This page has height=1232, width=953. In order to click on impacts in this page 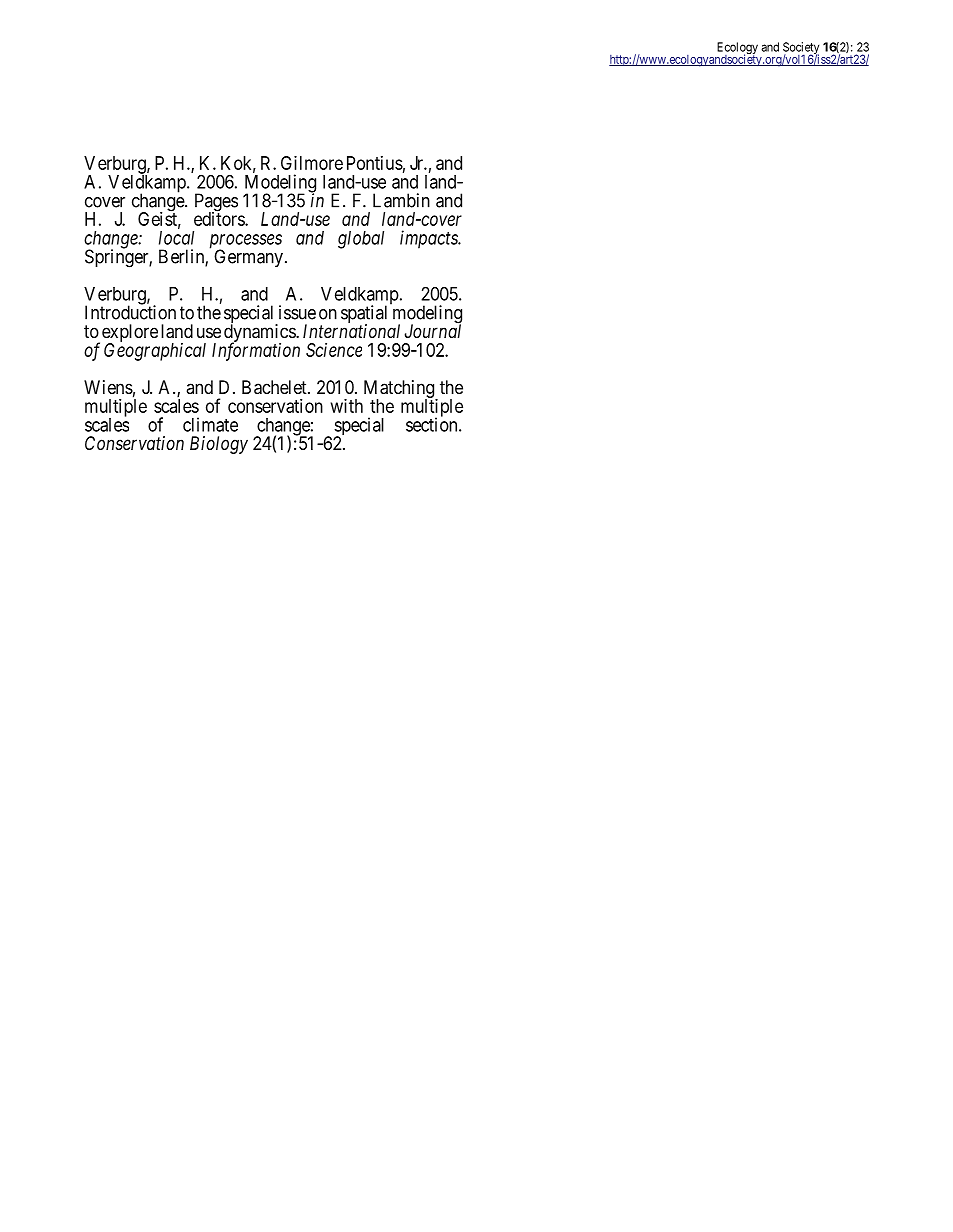, I will do `click(430, 239)`.
